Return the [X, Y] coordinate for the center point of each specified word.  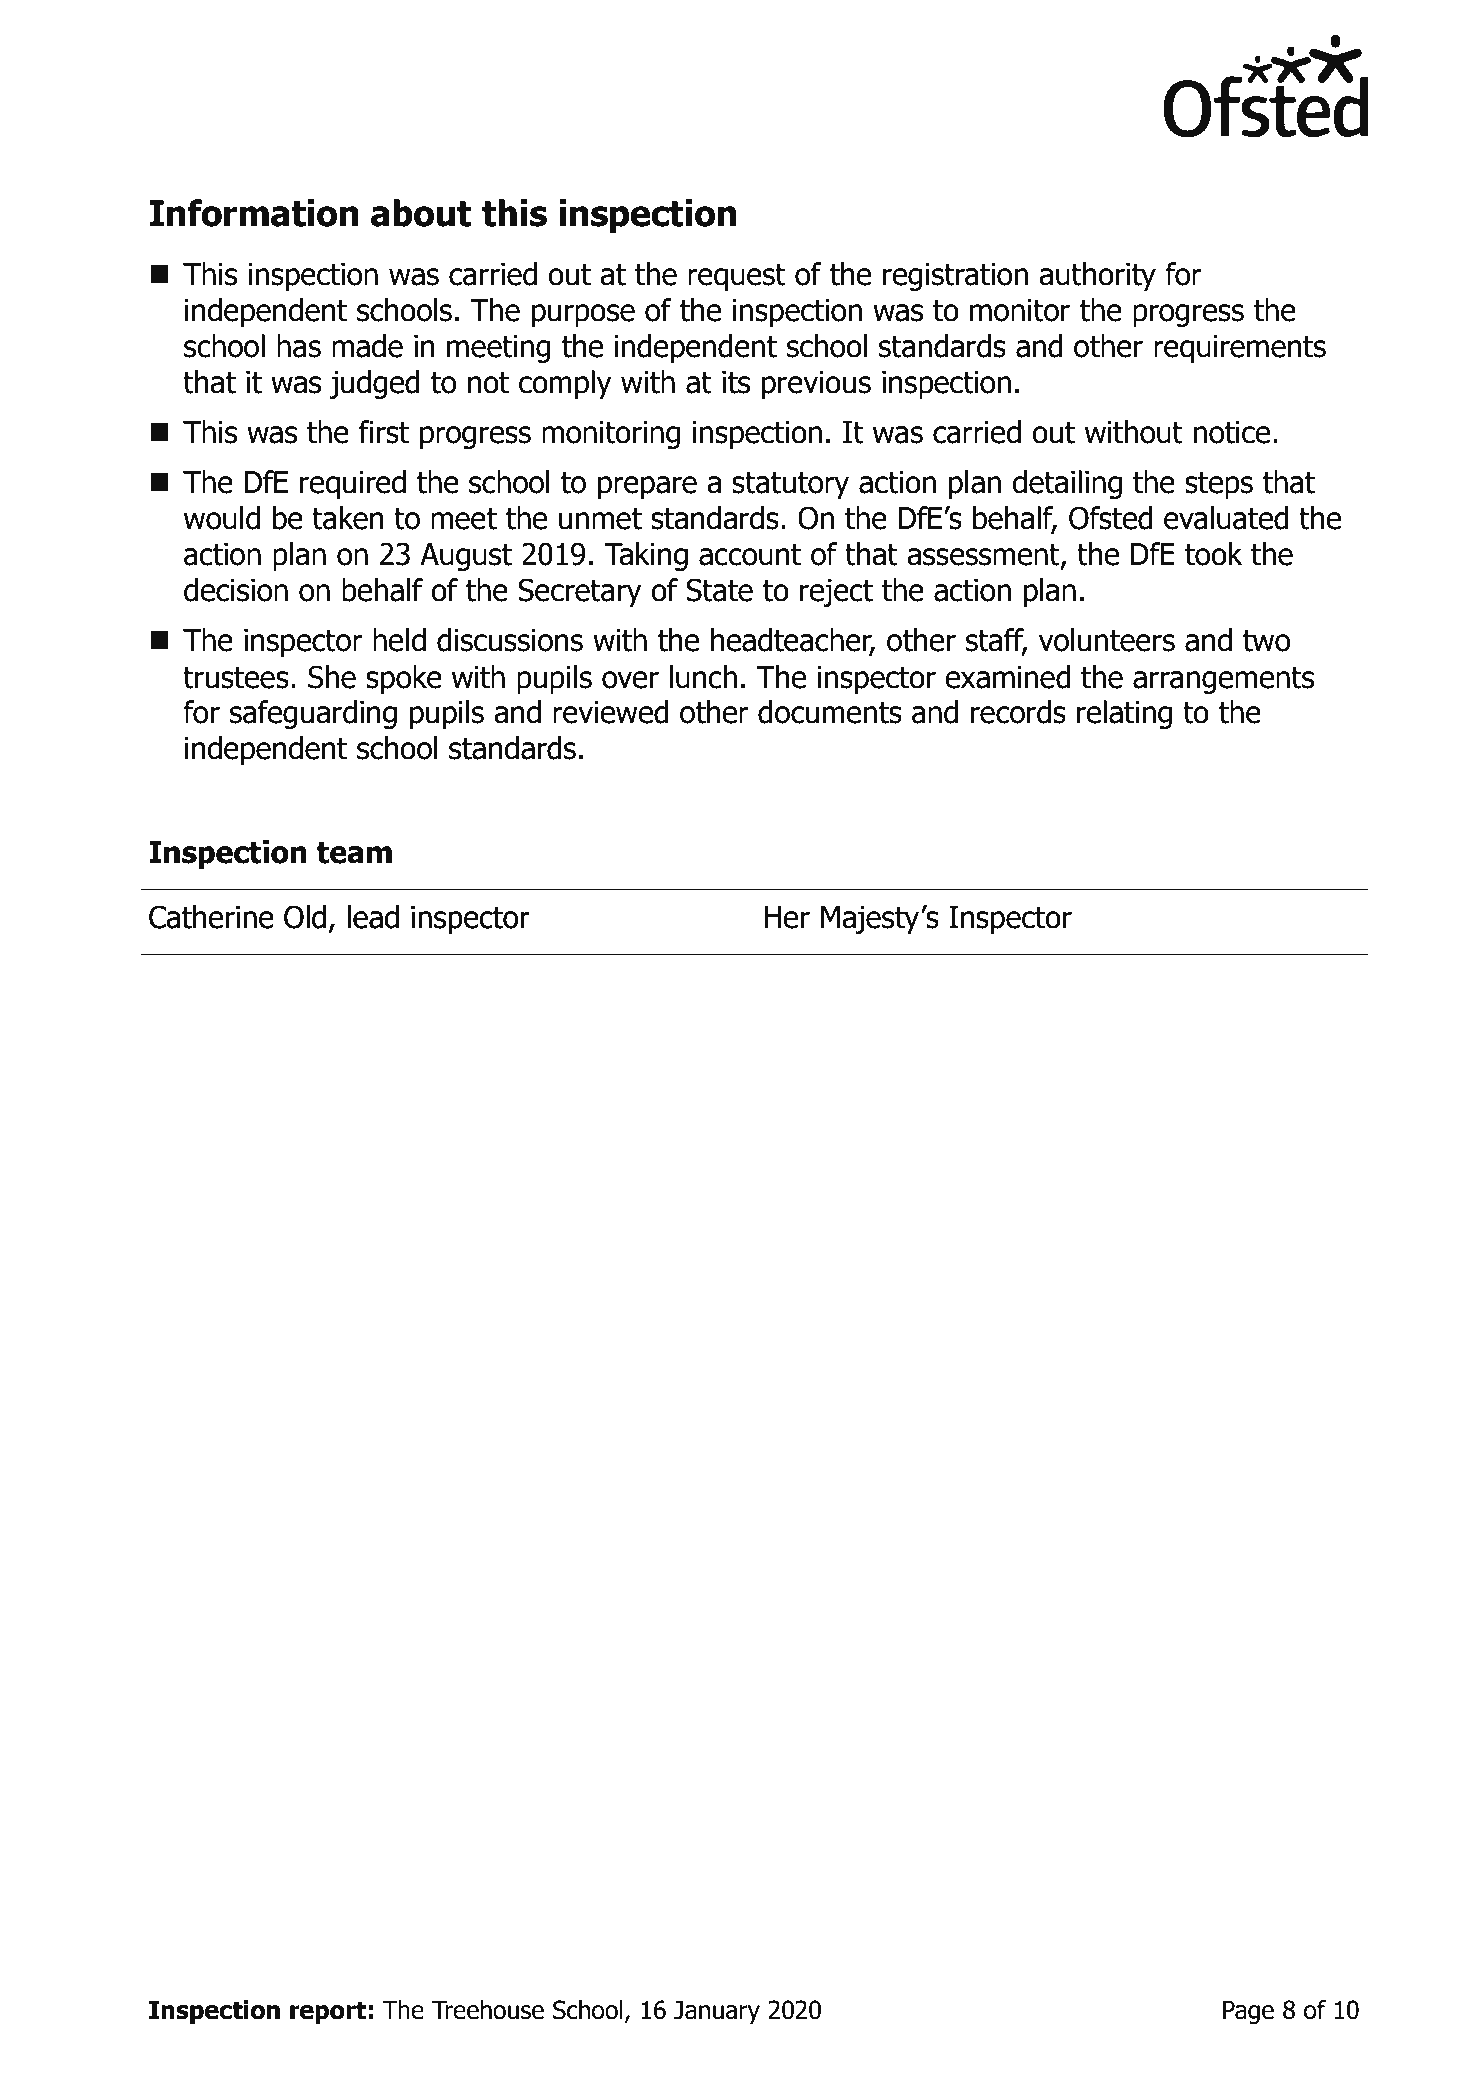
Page [1248, 2012]
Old [305, 917]
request [737, 277]
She [332, 677]
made [367, 346]
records [1018, 712]
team [354, 853]
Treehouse [488, 2010]
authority [1097, 276]
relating [1124, 714]
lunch [703, 677]
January [717, 2012]
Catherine [211, 917]
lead [373, 917]
